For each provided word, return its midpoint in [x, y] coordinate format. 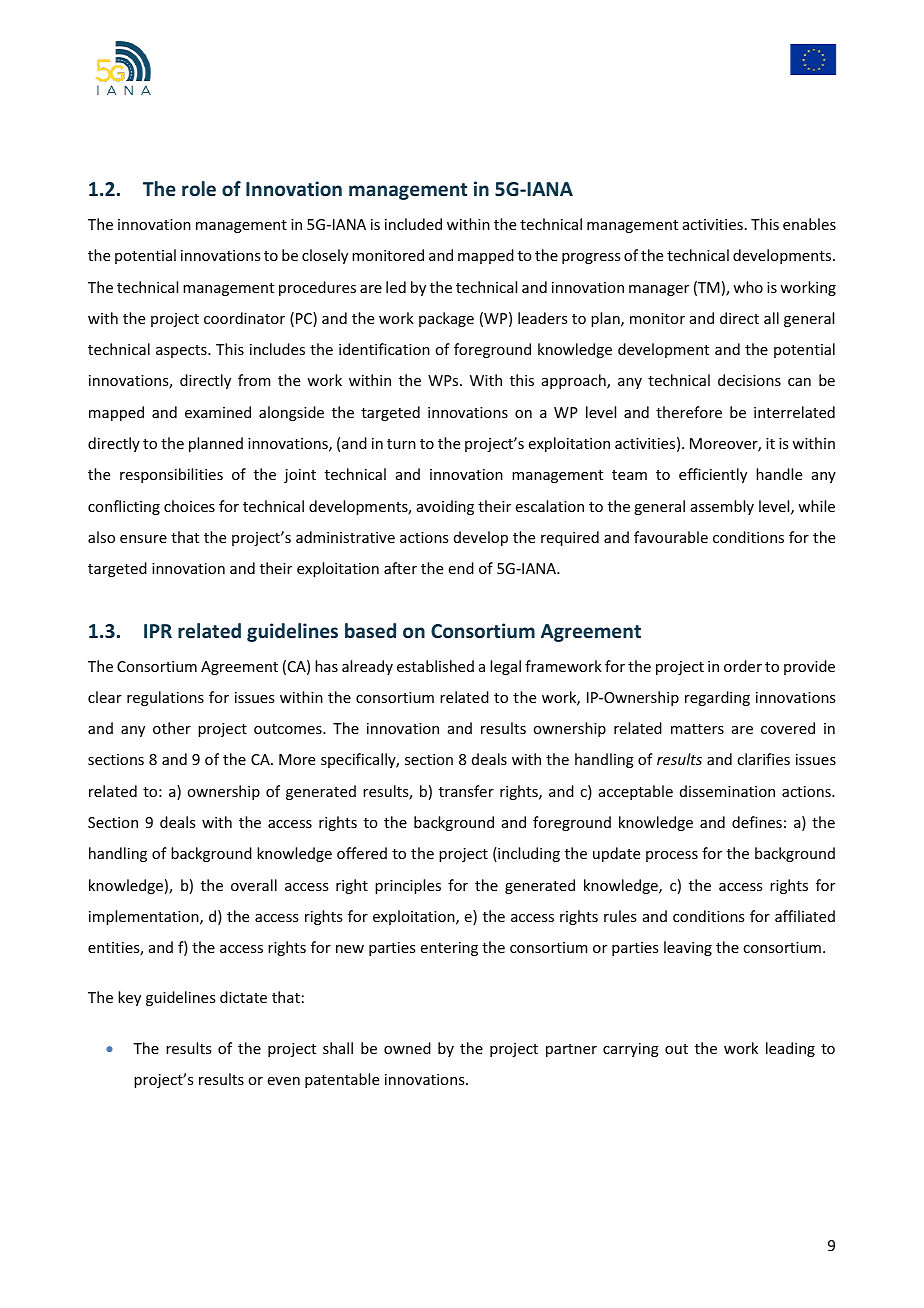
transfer [466, 791]
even [284, 1081]
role [199, 188]
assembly [722, 507]
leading [790, 1049]
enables [809, 224]
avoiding [445, 507]
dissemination [727, 791]
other [172, 728]
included [413, 224]
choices [189, 506]
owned [407, 1048]
